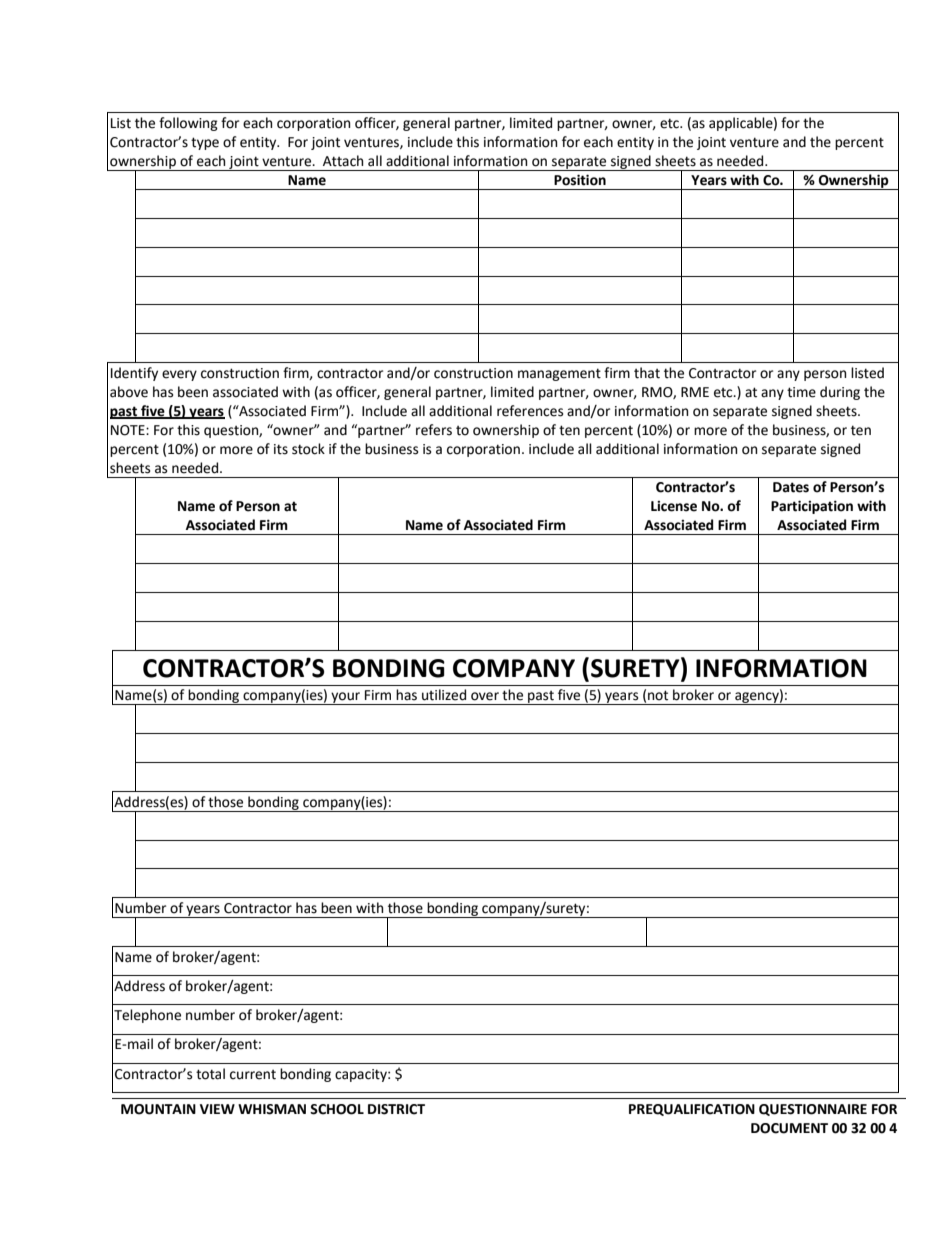 This page has height=1233, width=952. What do you see at coordinates (217, 1109) in the page?
I see `VIEW` at bounding box center [217, 1109].
